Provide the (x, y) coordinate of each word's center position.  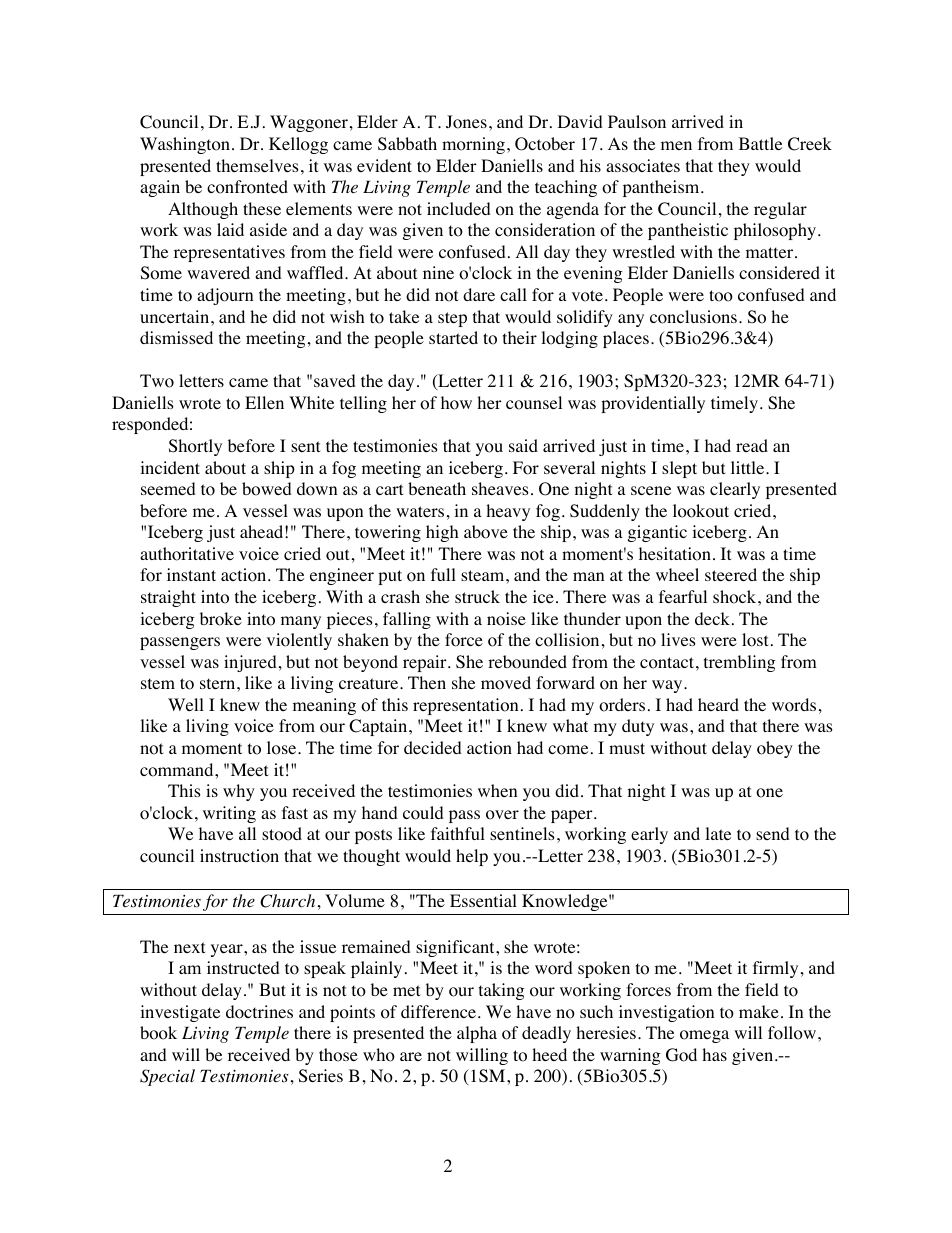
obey (775, 749)
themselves (257, 165)
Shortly (195, 447)
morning (473, 145)
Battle (760, 143)
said (523, 445)
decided (433, 747)
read (752, 445)
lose (283, 748)
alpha (477, 1034)
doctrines (259, 1012)
